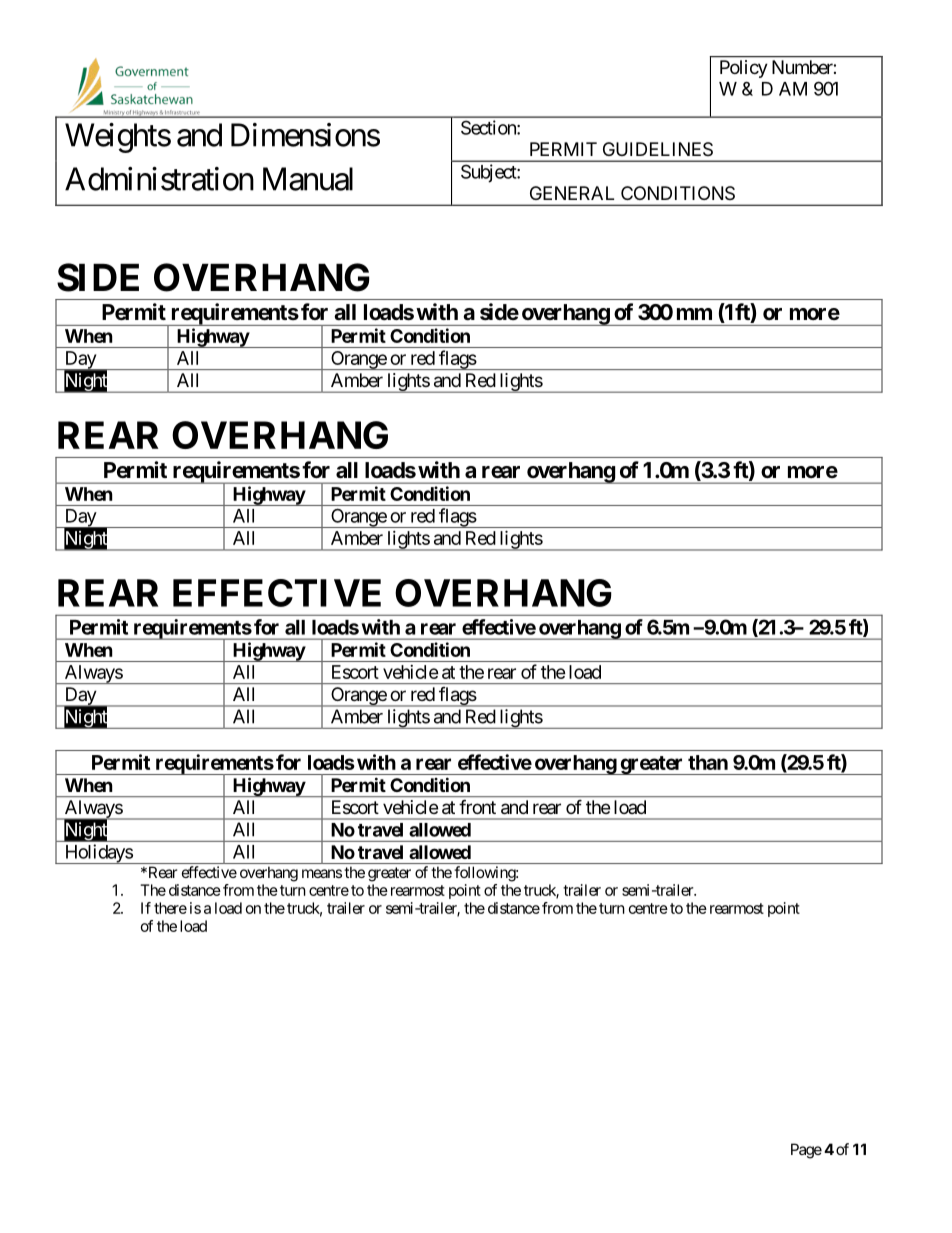 This document has height=1233, width=952. I want to click on Subject, so click(489, 173).
